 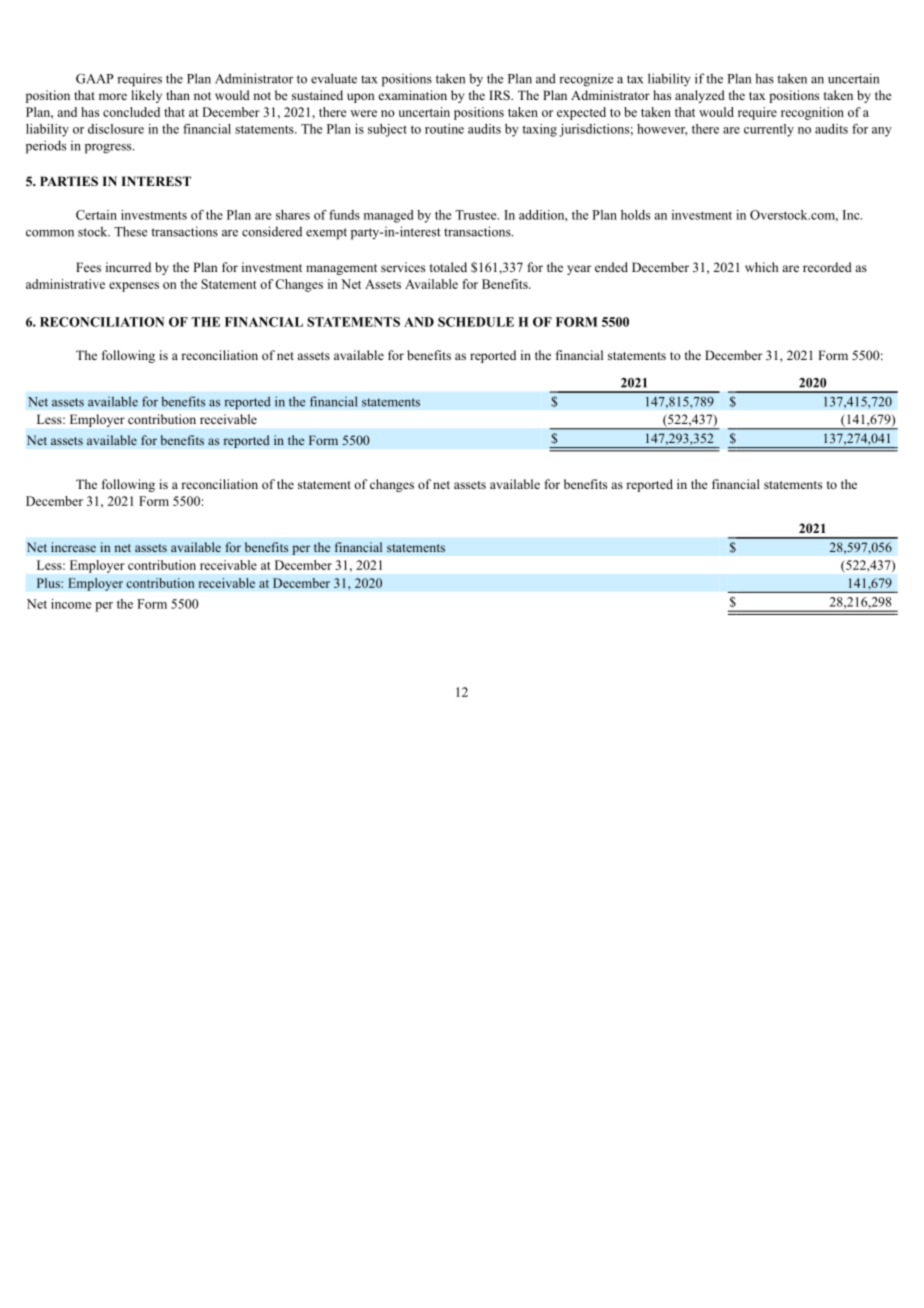 I want to click on SCHEDULE, so click(x=476, y=322).
